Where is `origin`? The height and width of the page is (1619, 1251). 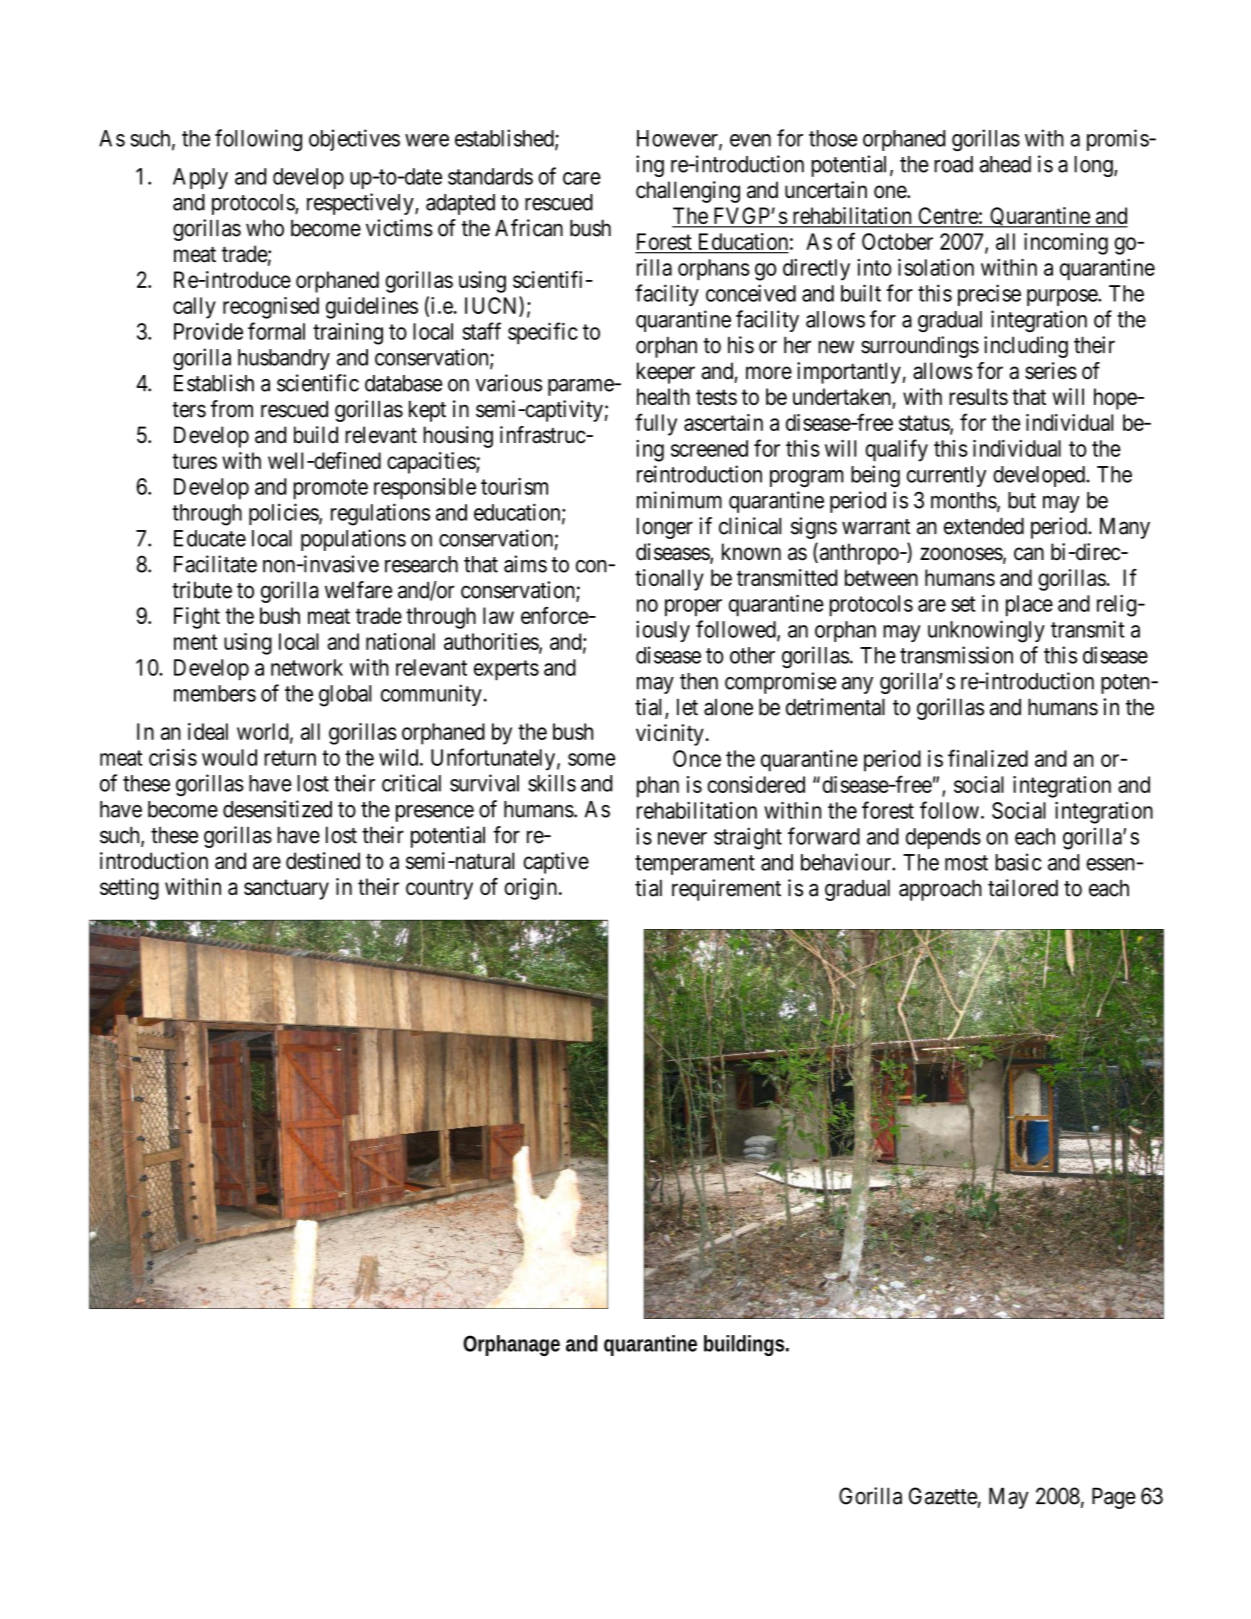
origin is located at coordinates (532, 889).
